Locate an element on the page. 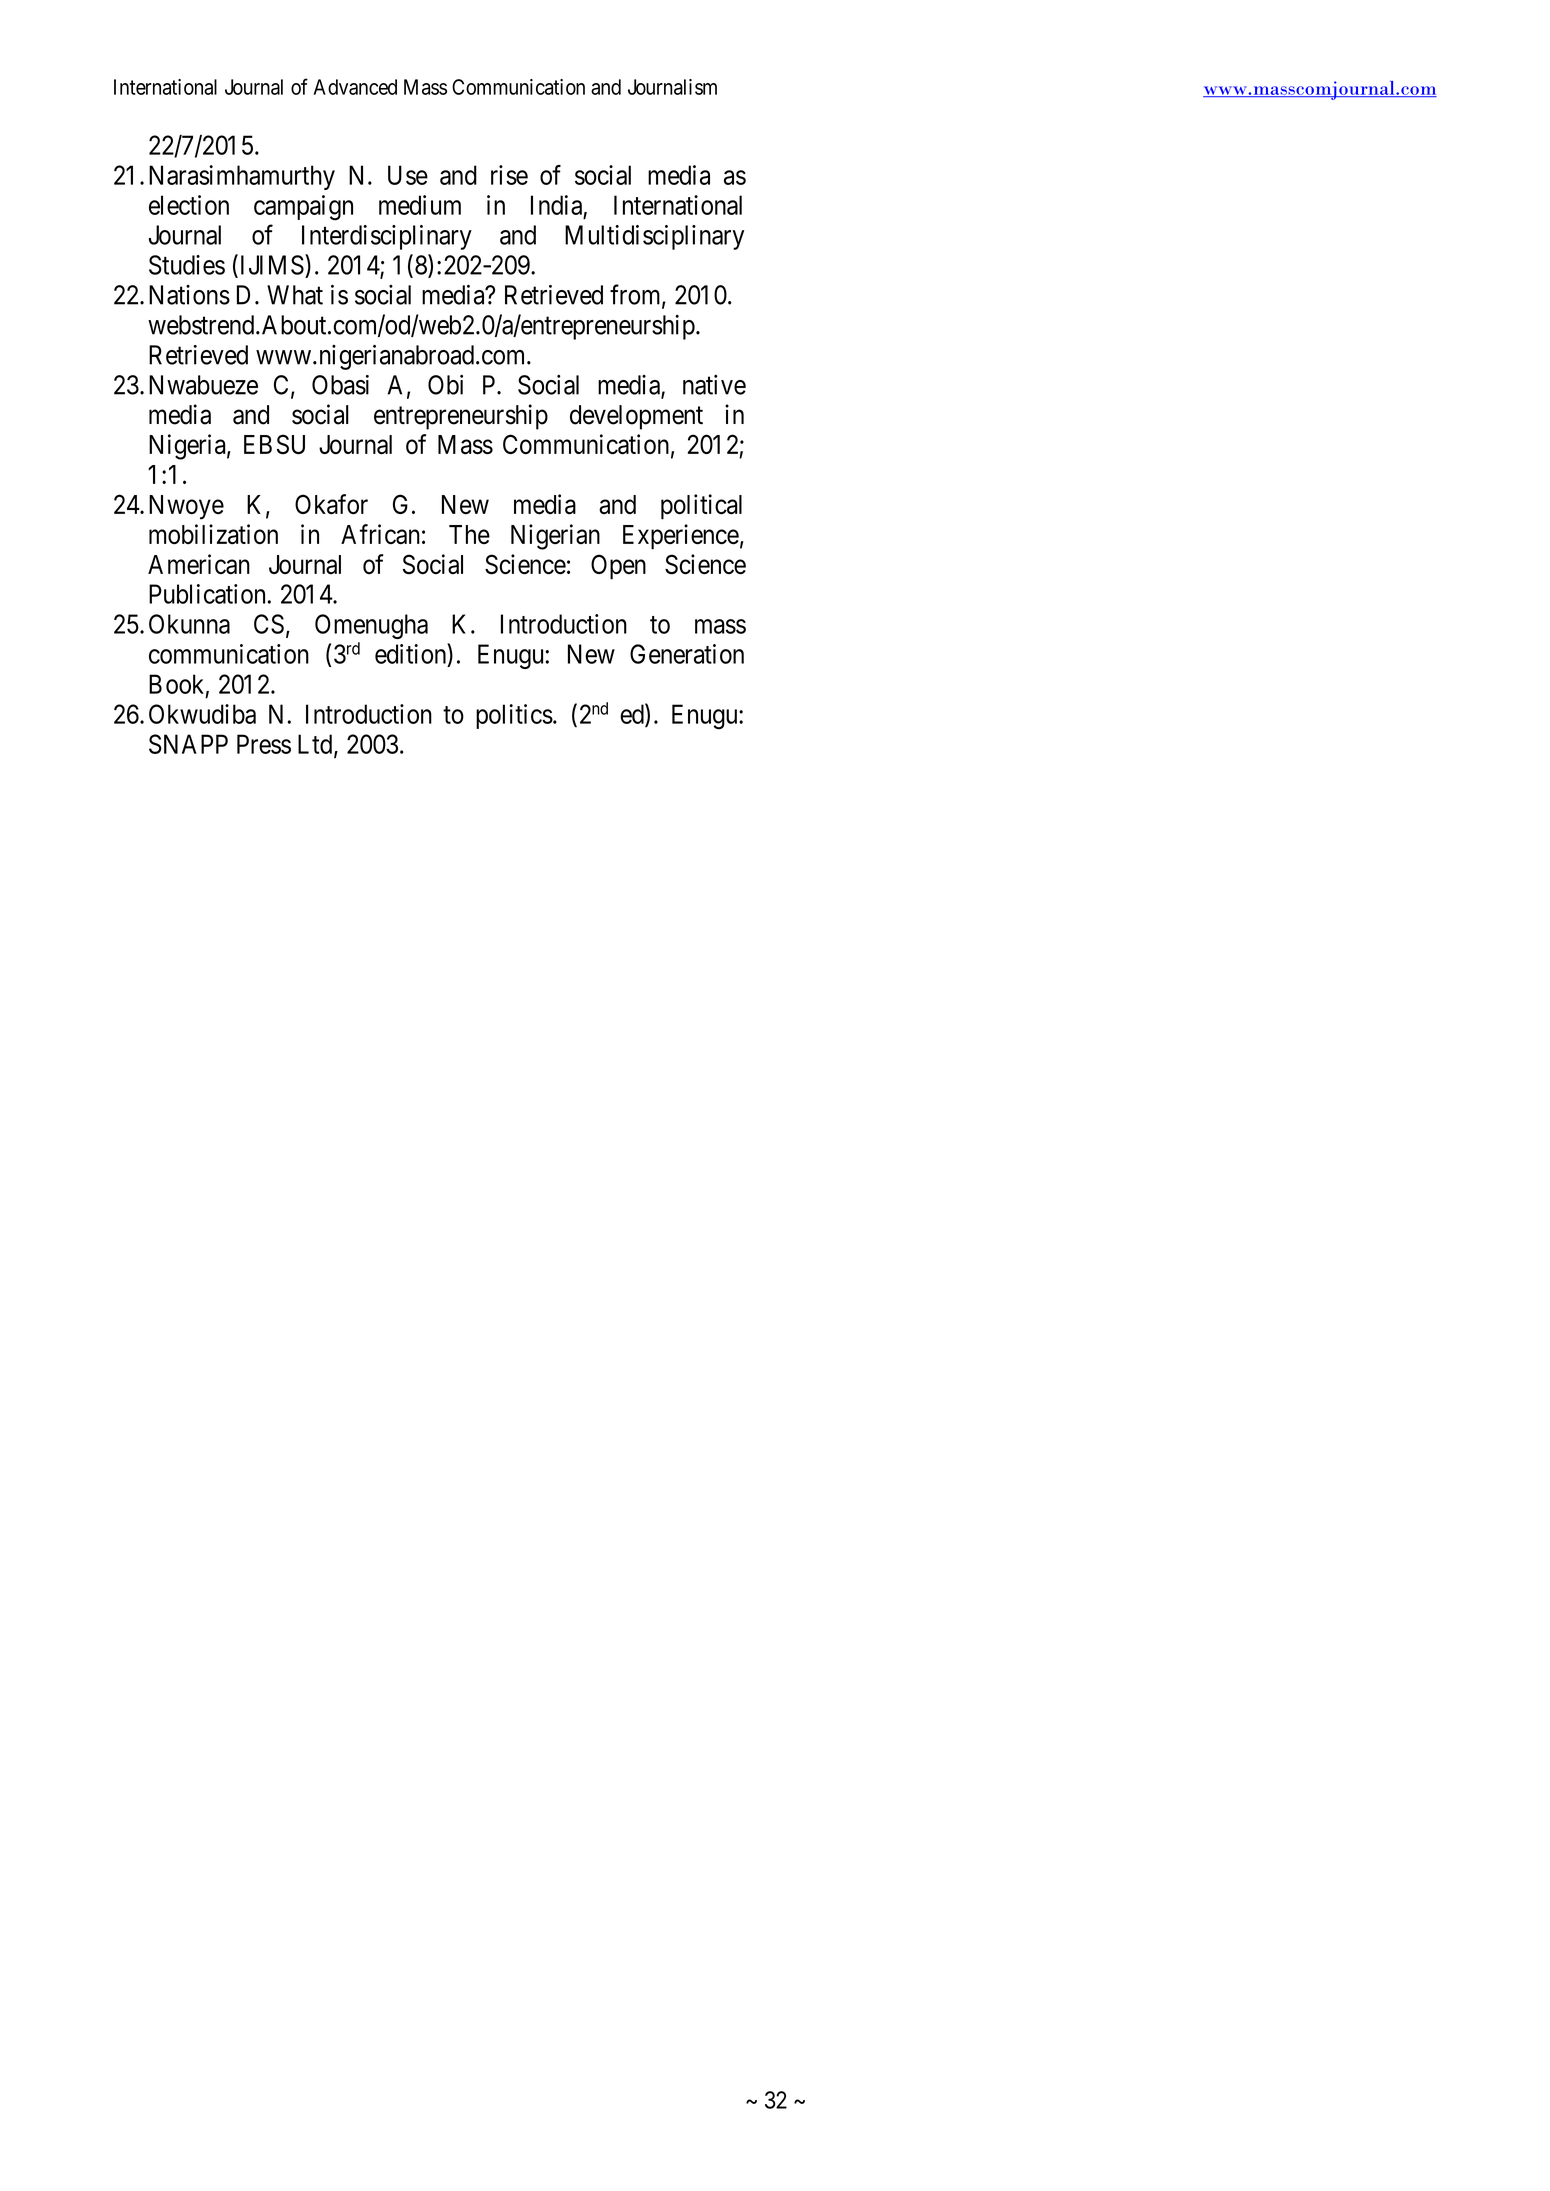 Image resolution: width=1550 pixels, height=2191 pixels. politics is located at coordinates (514, 716).
